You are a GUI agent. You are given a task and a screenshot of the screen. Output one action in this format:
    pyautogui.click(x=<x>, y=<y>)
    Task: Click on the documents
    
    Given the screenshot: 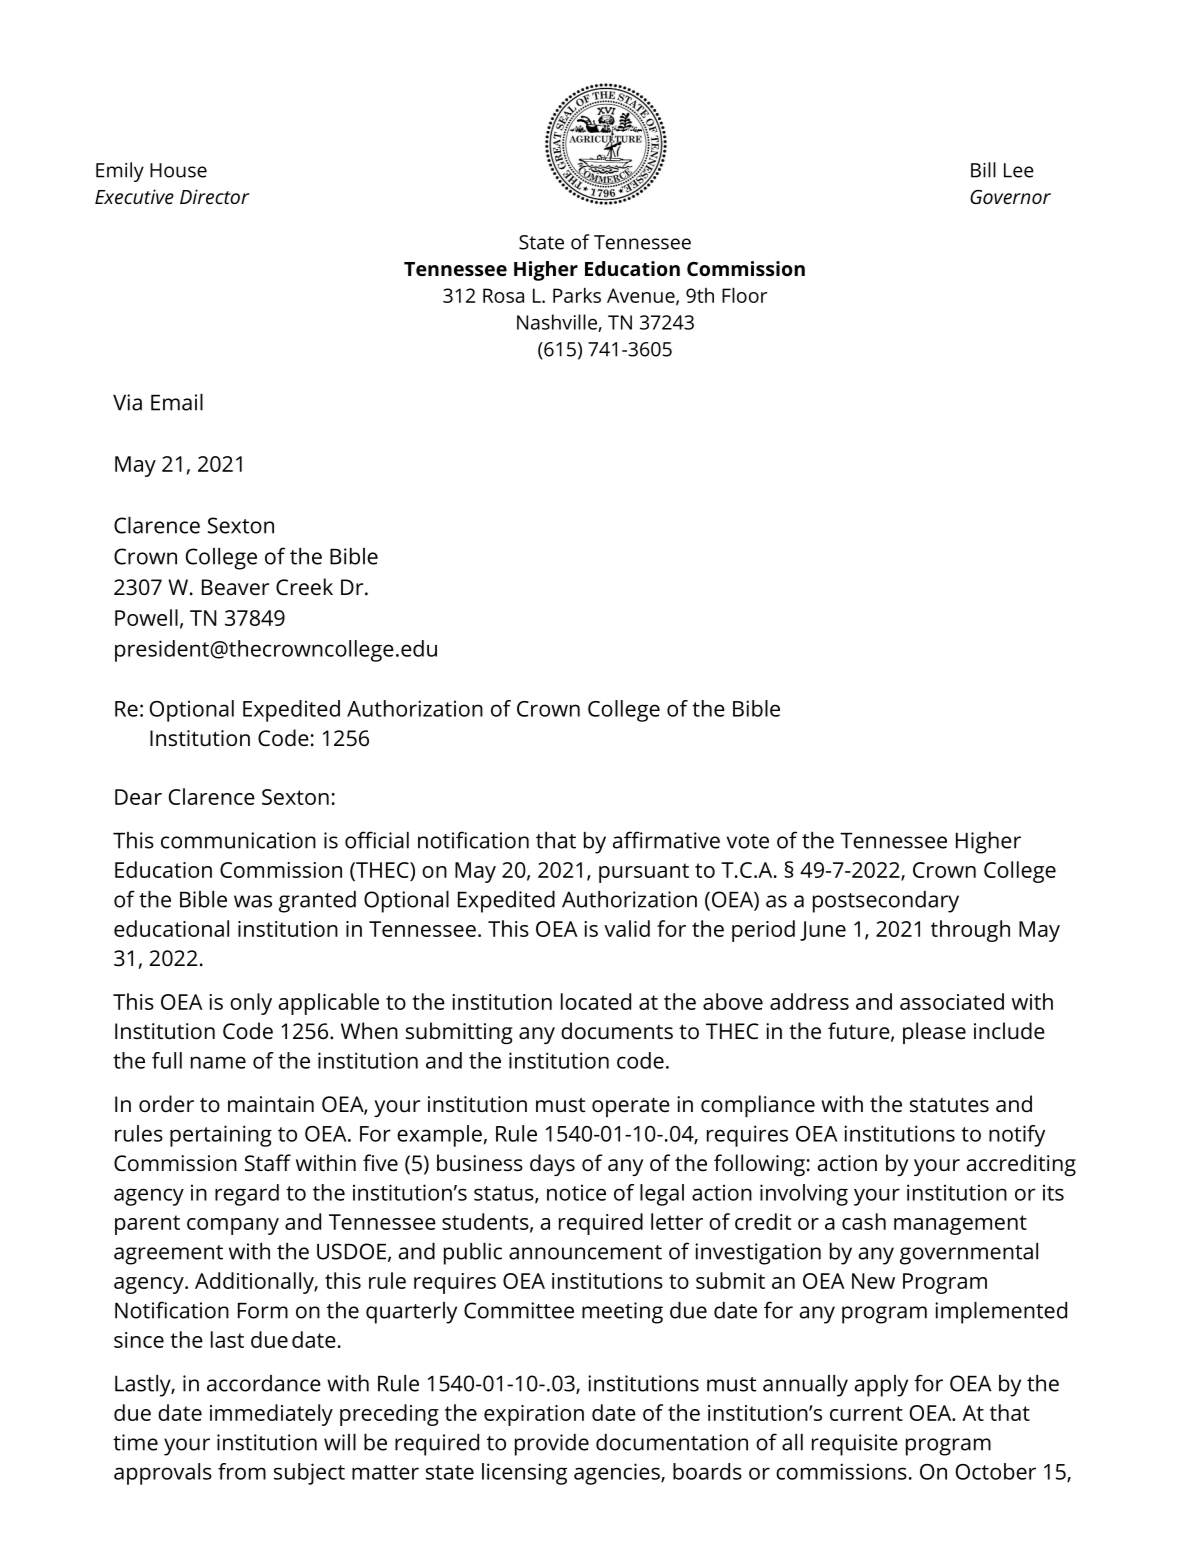 What is the action you would take?
    pyautogui.click(x=617, y=1031)
